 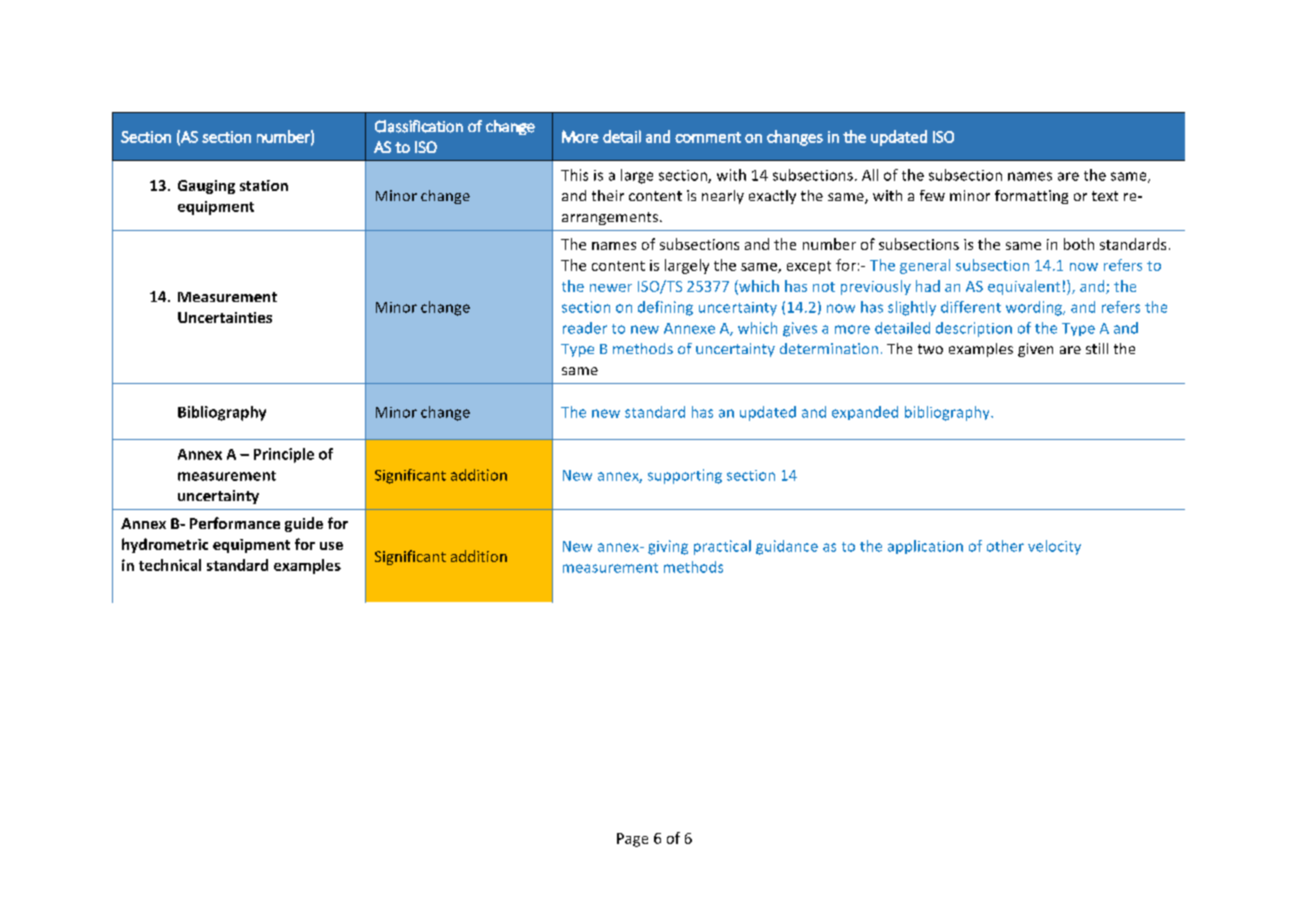 What do you see at coordinates (685, 476) in the screenshot?
I see `supporting` at bounding box center [685, 476].
